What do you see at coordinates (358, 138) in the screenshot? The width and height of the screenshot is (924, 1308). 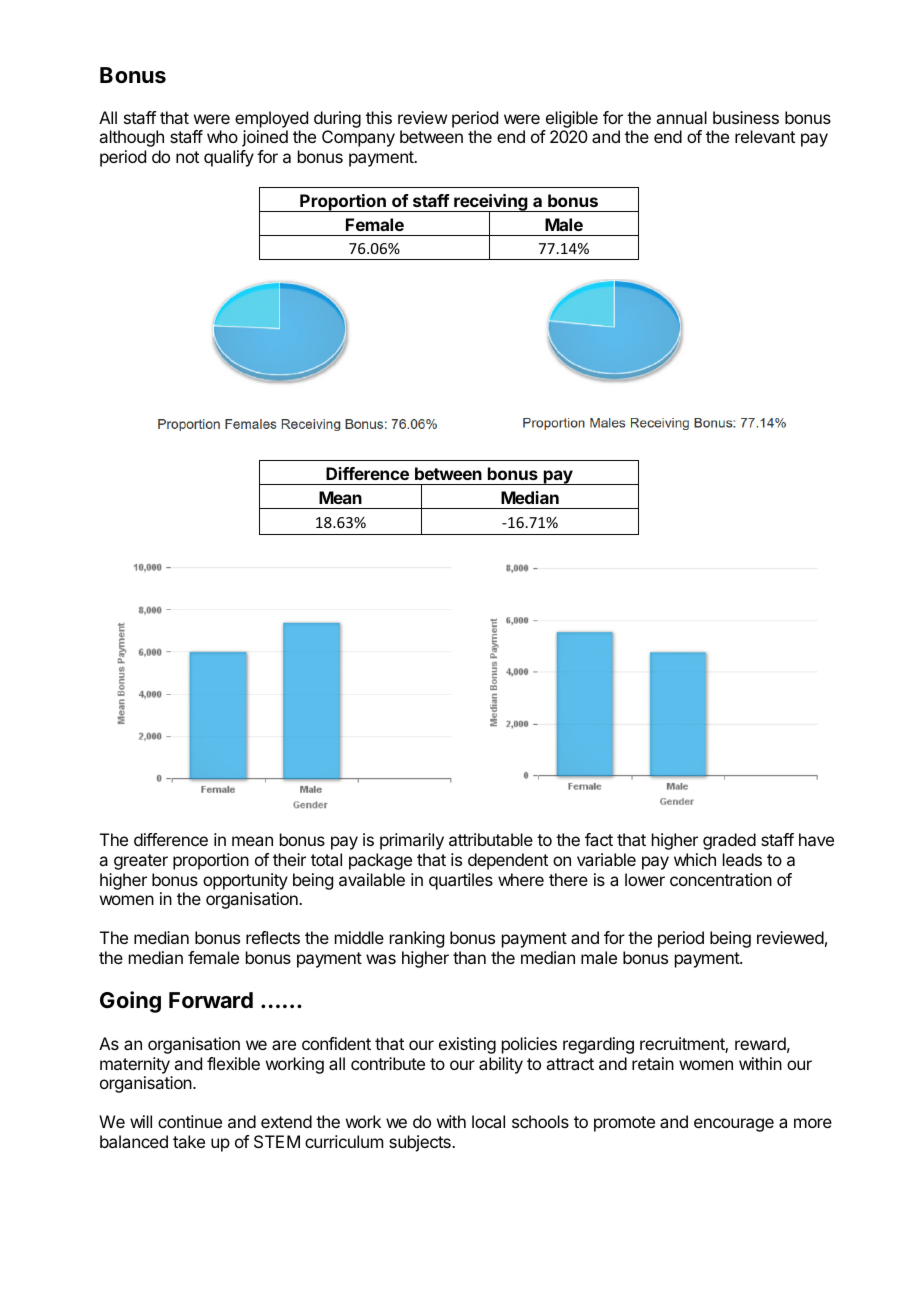 I see `Company` at bounding box center [358, 138].
